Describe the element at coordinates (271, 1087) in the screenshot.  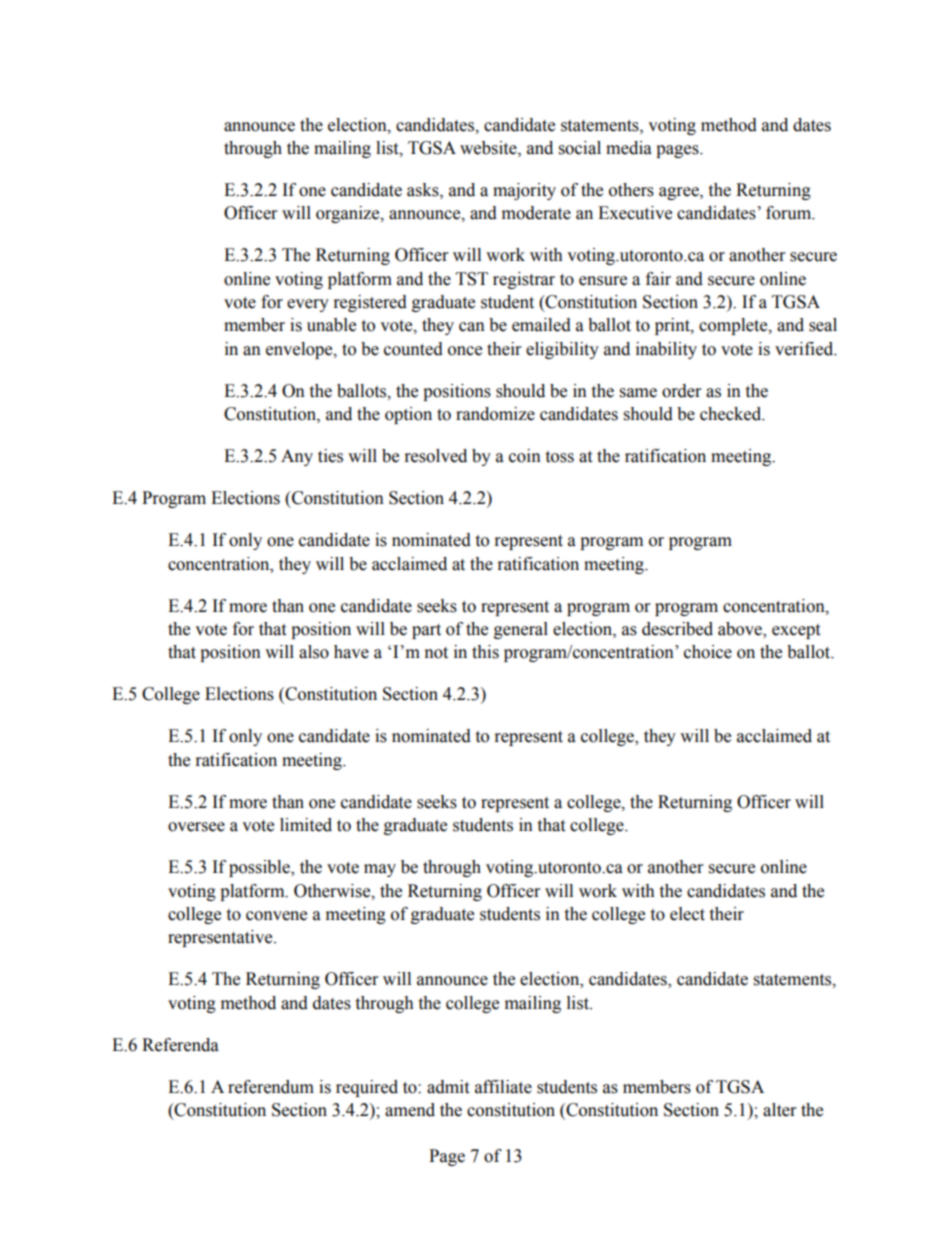
I see `referendum` at that location.
